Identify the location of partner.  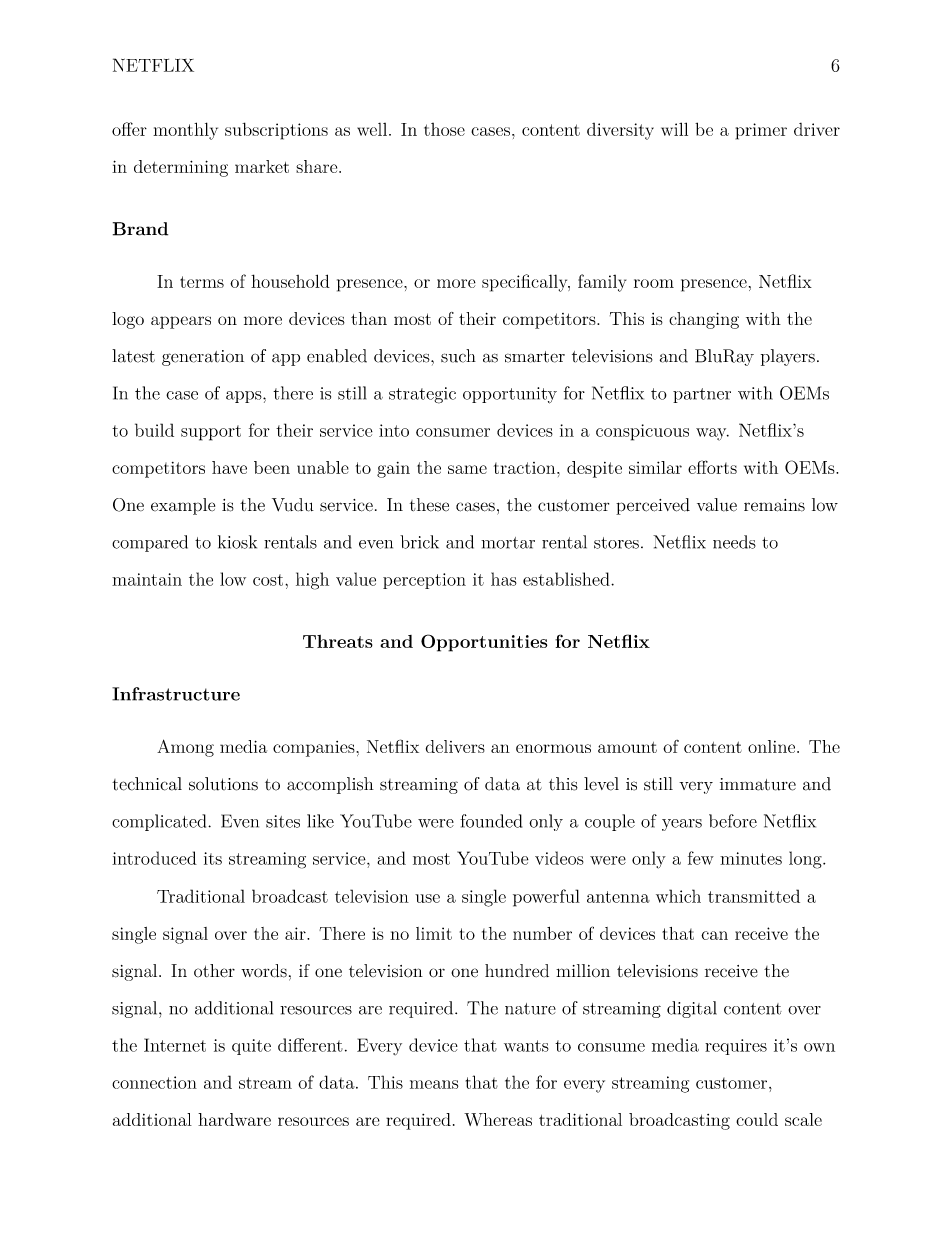
(702, 395).
